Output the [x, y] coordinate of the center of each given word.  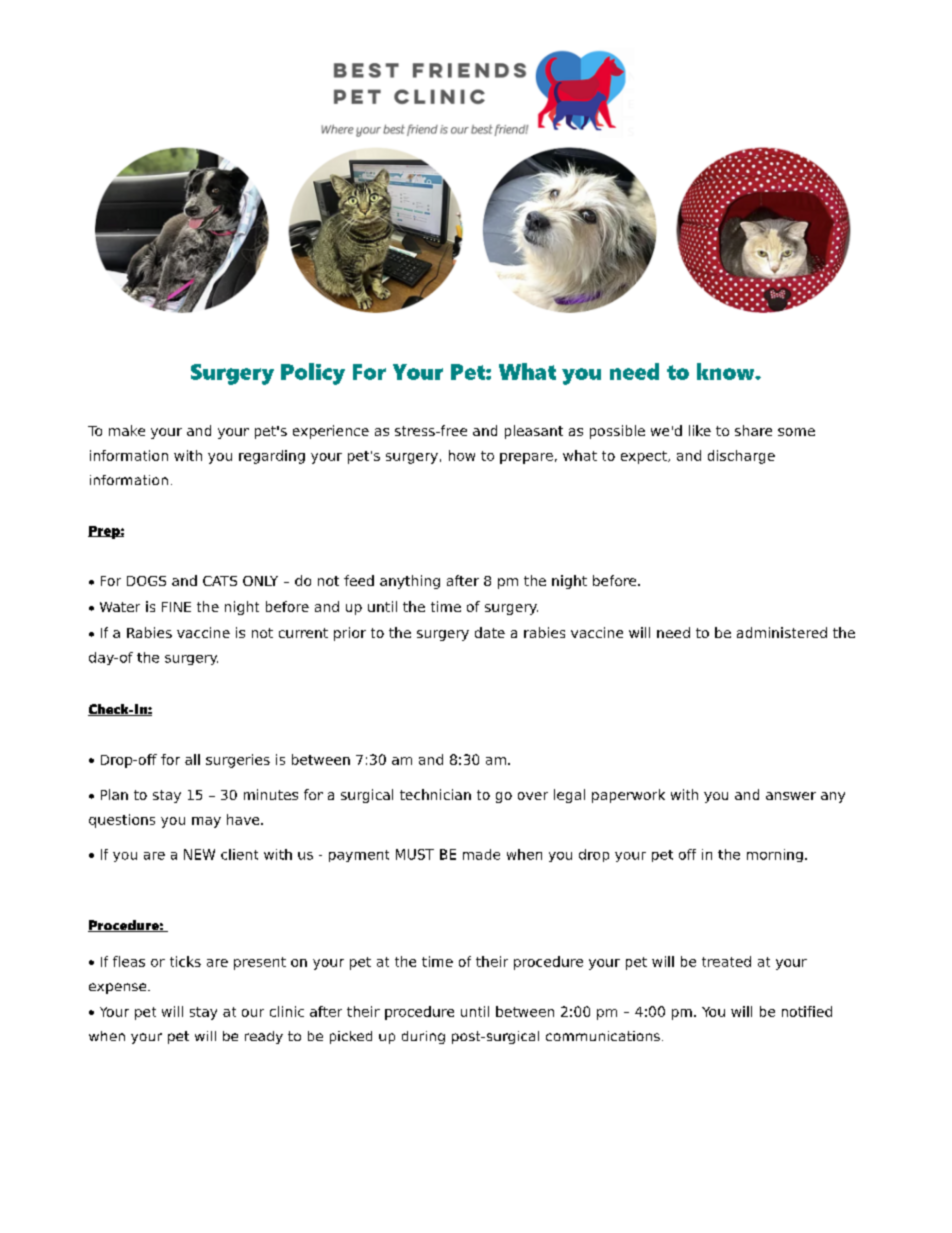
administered [782, 632]
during [423, 1037]
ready [264, 1037]
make [127, 430]
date [490, 632]
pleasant [534, 432]
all [192, 759]
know [727, 371]
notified [807, 1011]
